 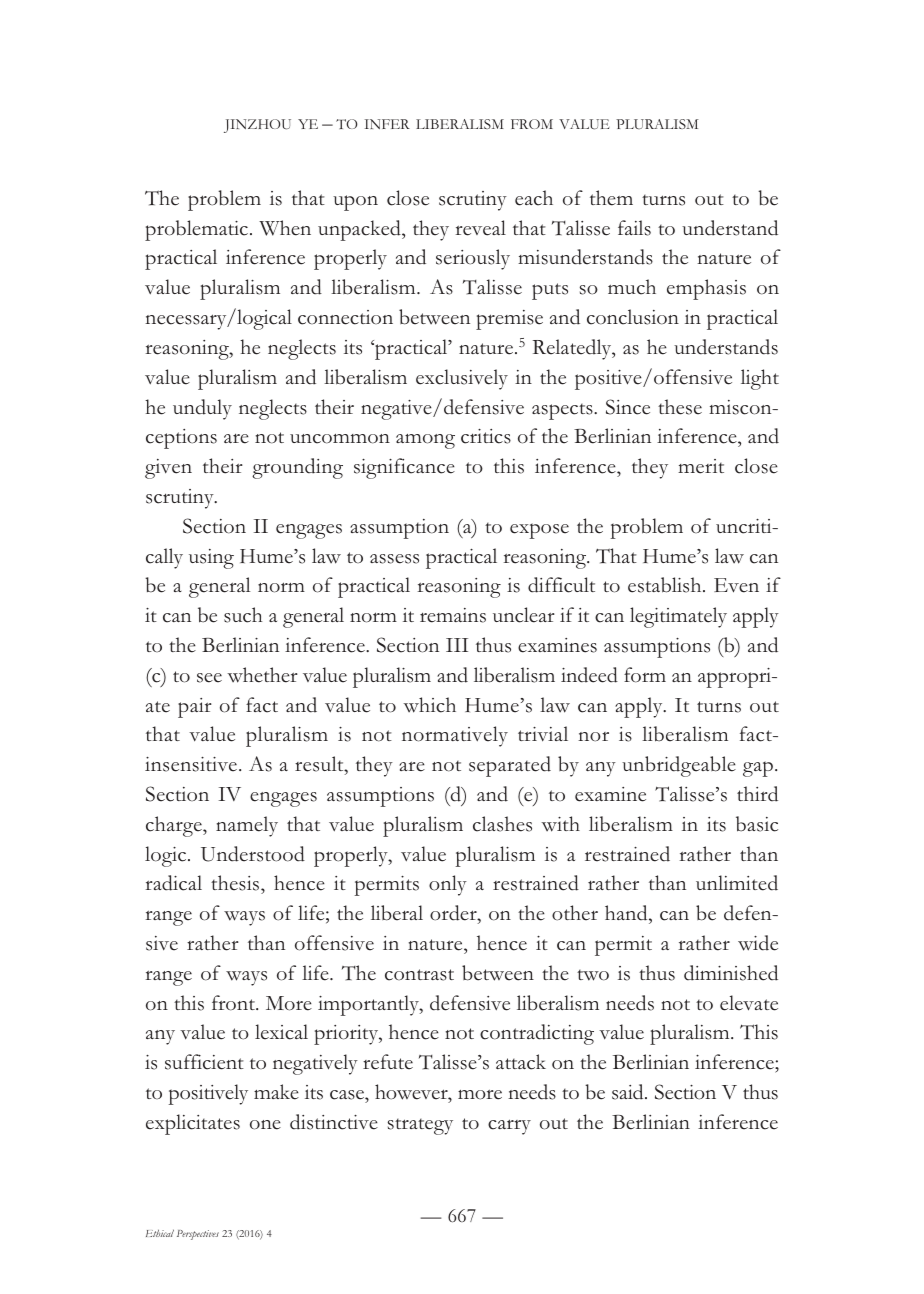 What do you see at coordinates (448, 885) in the screenshot?
I see `only` at bounding box center [448, 885].
